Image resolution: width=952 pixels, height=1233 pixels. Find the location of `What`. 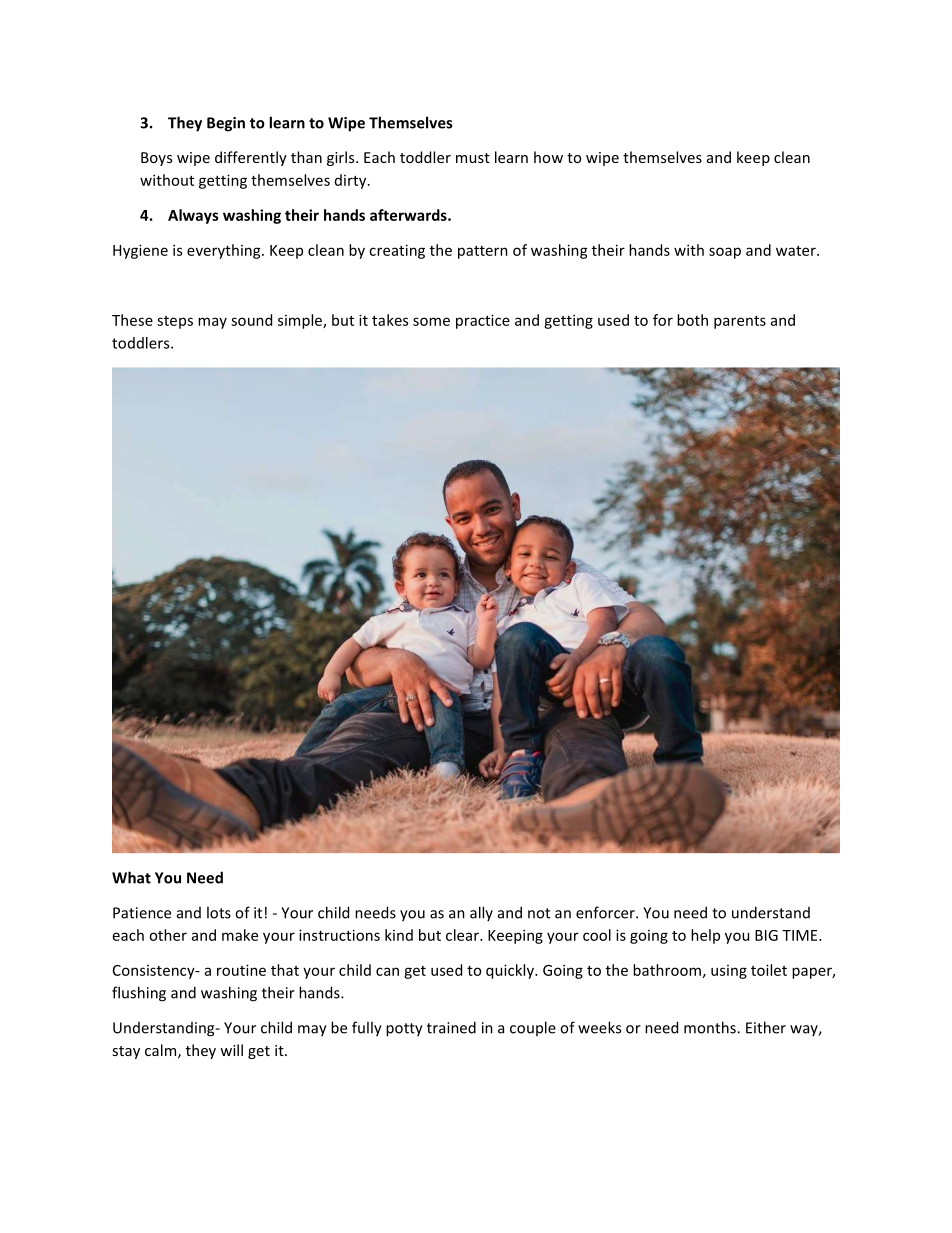

What is located at coordinates (131, 877).
